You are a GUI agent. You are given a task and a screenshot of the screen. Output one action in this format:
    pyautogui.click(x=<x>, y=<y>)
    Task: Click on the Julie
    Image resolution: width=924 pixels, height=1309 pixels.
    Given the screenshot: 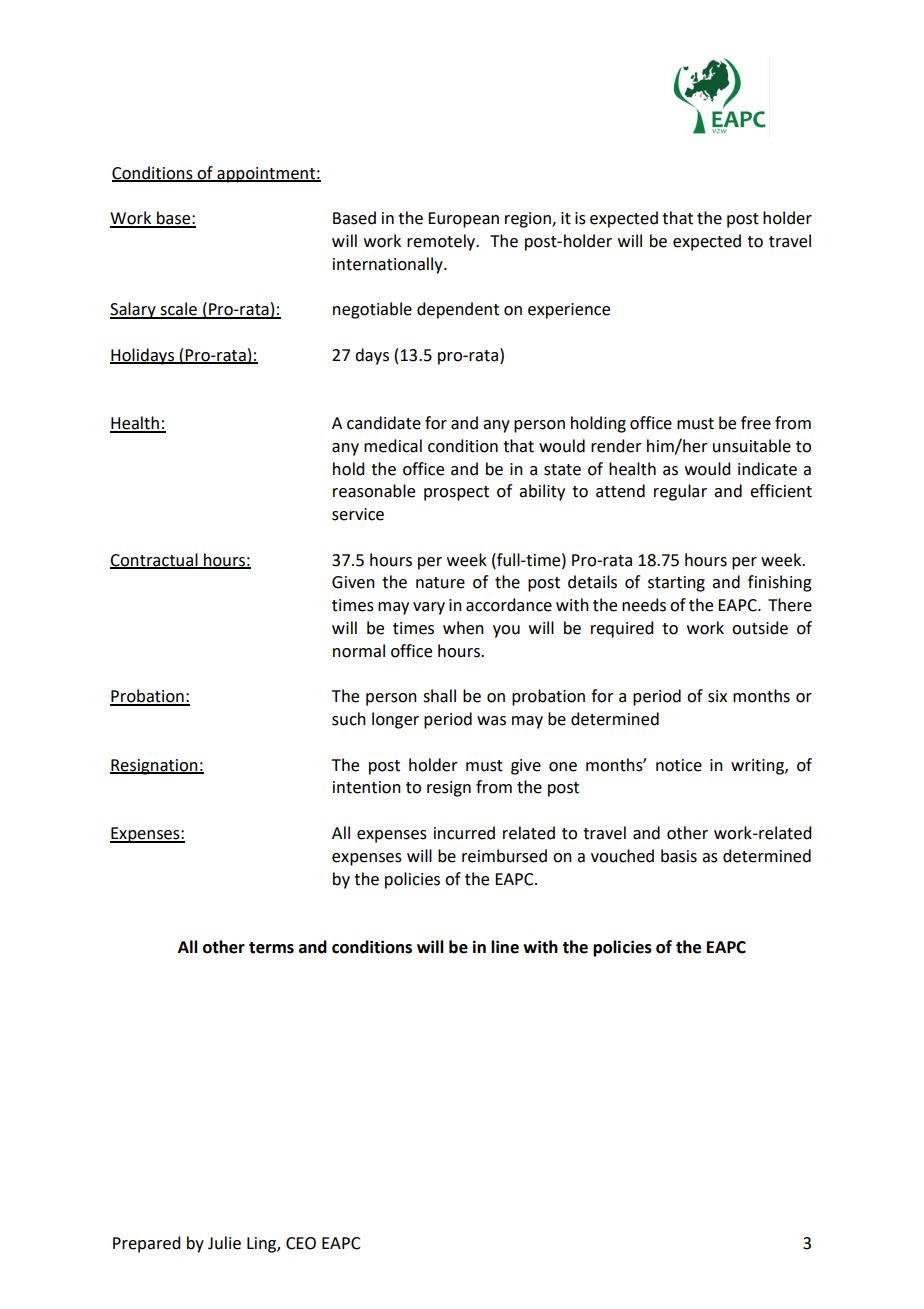 What is the action you would take?
    pyautogui.click(x=224, y=1243)
